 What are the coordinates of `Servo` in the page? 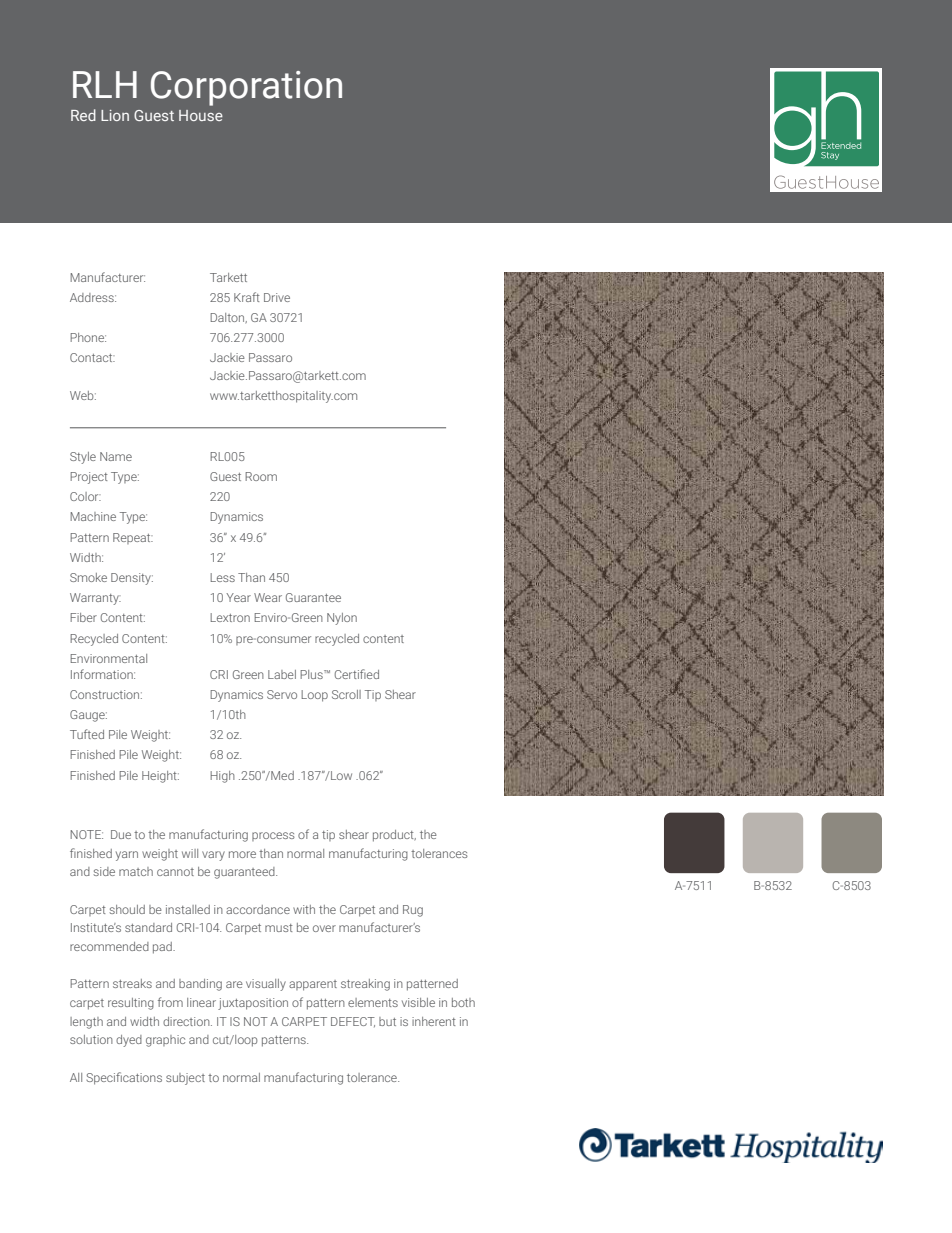 It's located at (282, 694).
